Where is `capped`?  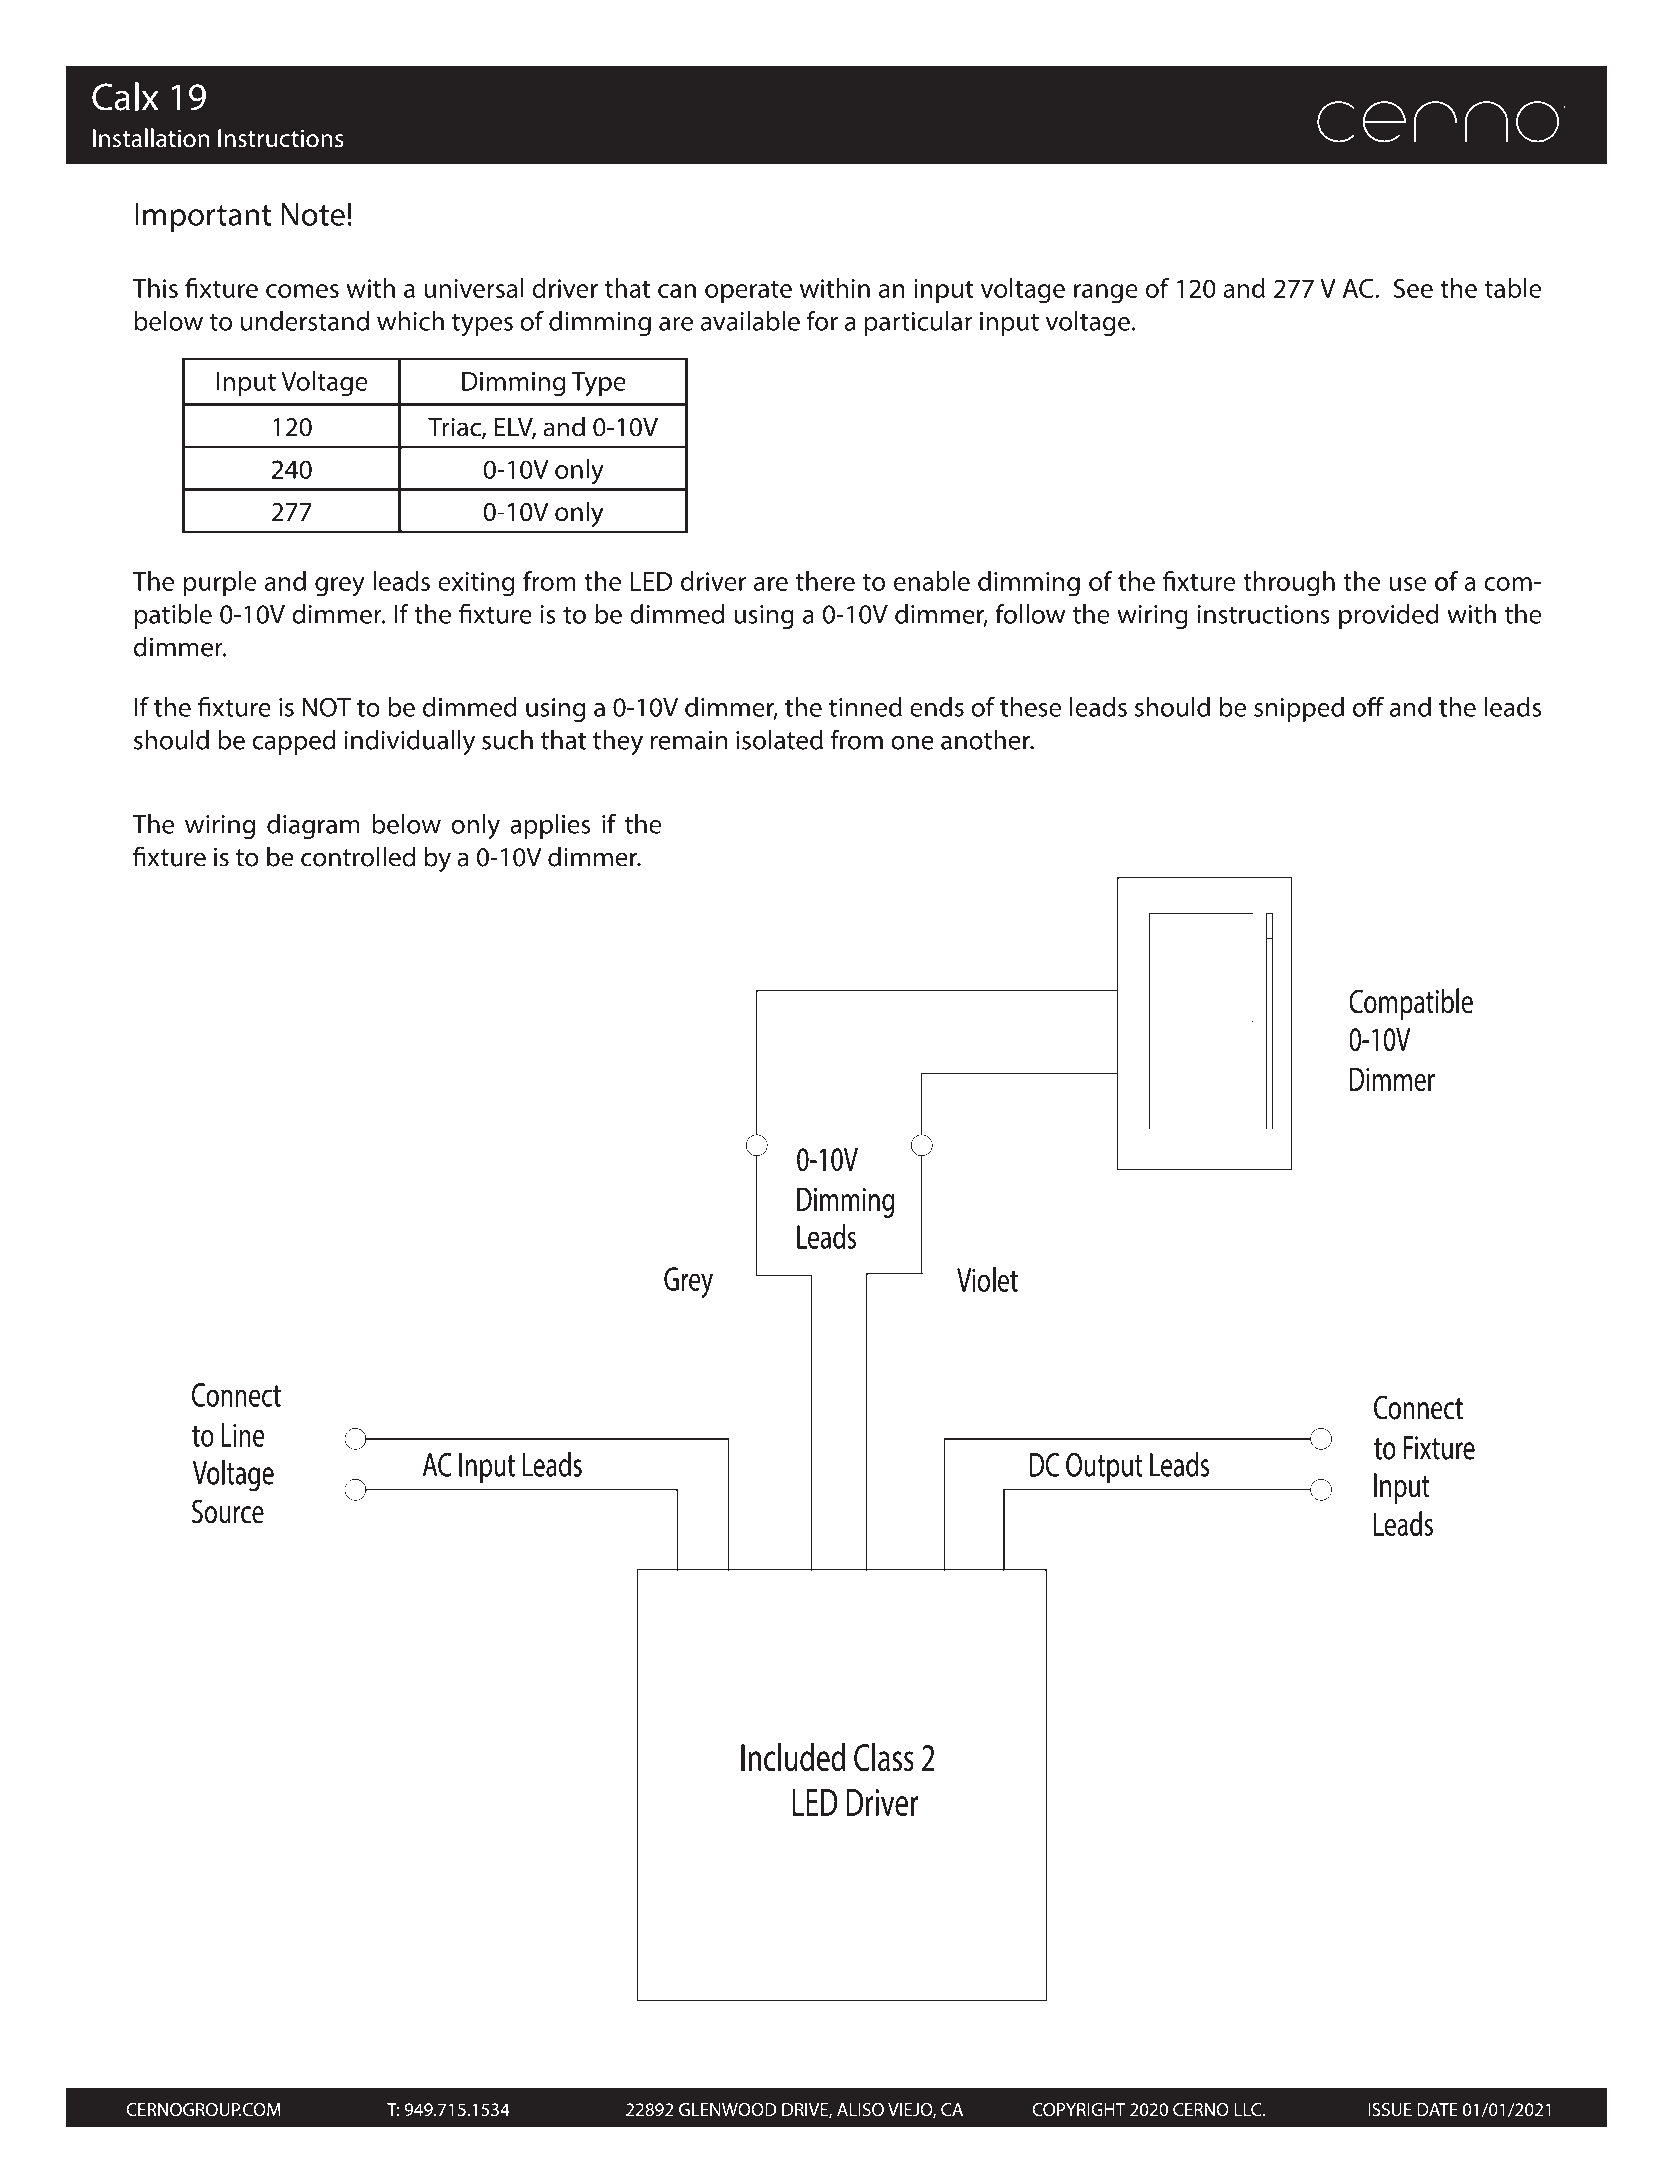 capped is located at coordinates (294, 742).
